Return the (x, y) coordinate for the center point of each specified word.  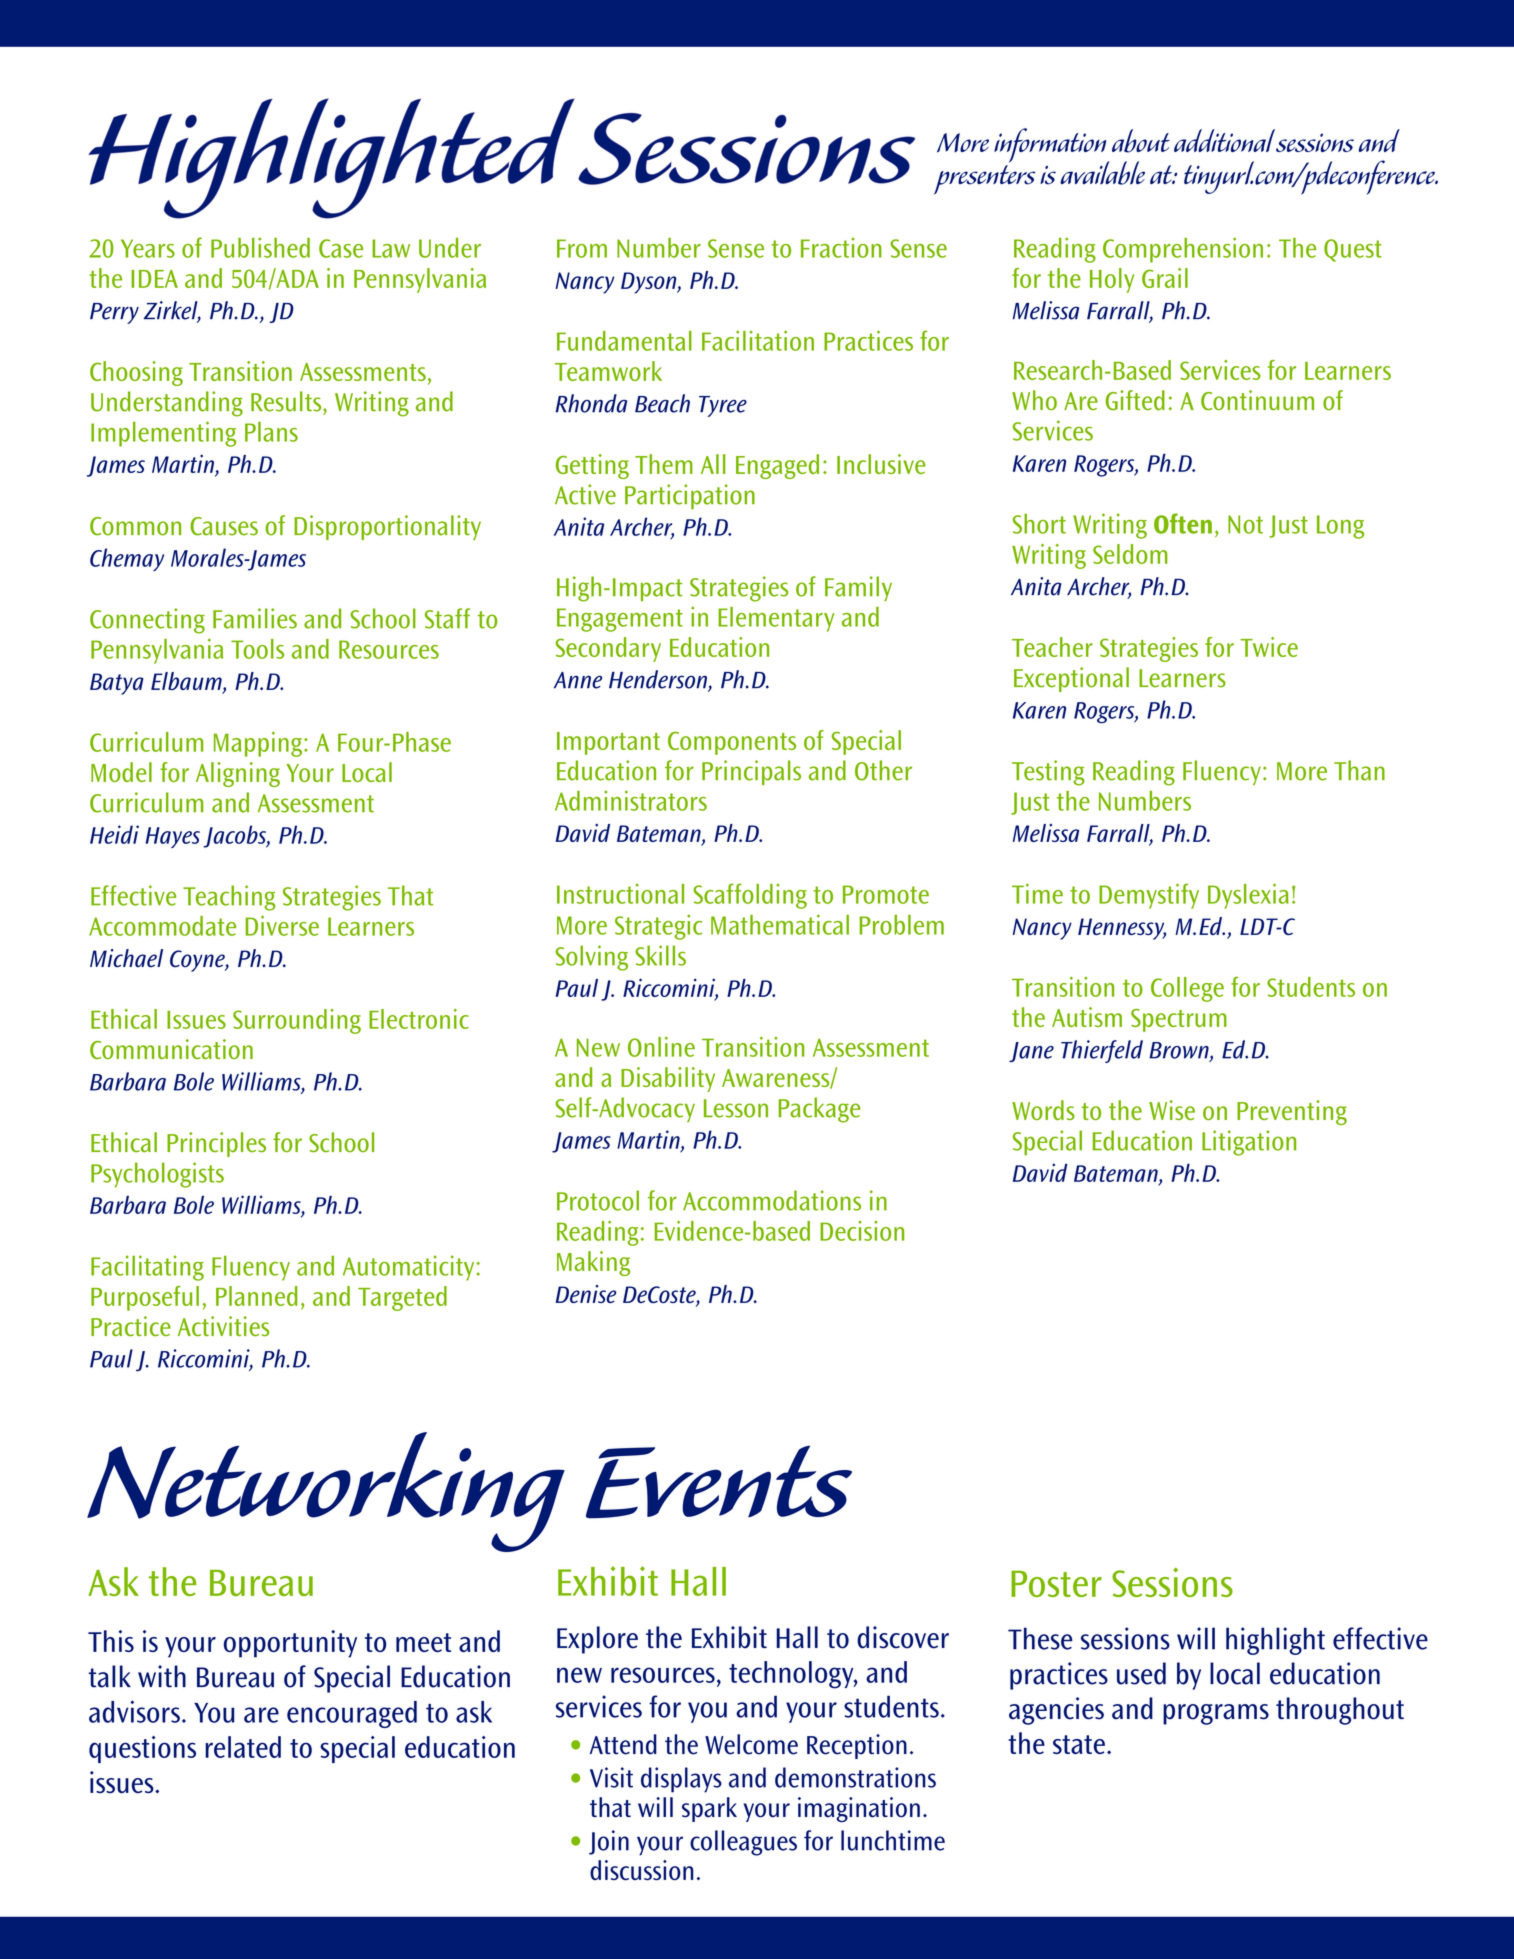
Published (260, 247)
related (243, 1747)
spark (709, 1809)
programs (1216, 1714)
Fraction (841, 248)
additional (1224, 140)
